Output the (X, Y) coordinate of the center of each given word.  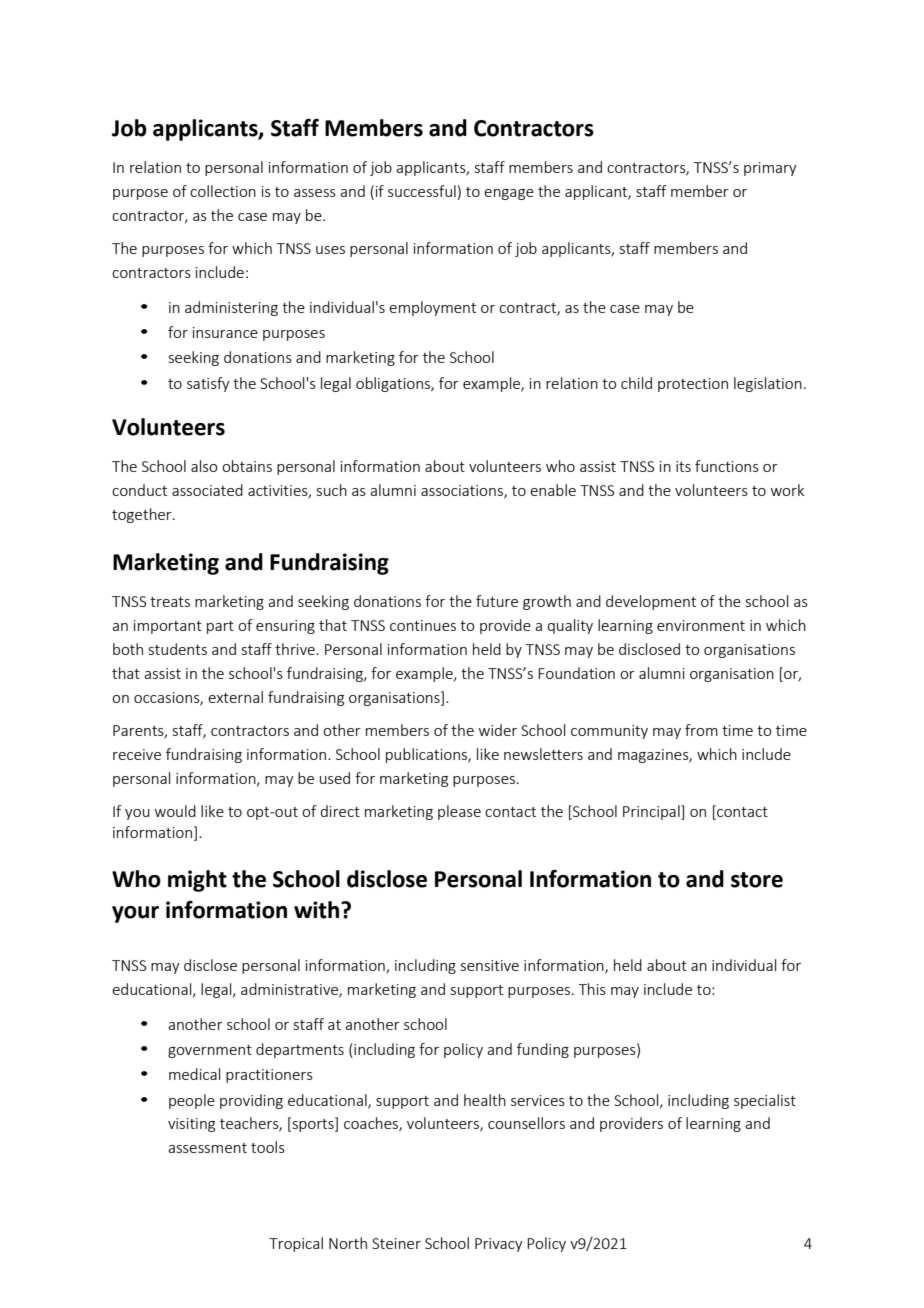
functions (727, 466)
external (235, 697)
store (757, 880)
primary (770, 169)
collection (223, 191)
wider (498, 730)
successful (422, 191)
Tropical (296, 1244)
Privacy (499, 1245)
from (701, 730)
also (204, 466)
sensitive (490, 965)
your (135, 914)
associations (463, 492)
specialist (765, 1101)
